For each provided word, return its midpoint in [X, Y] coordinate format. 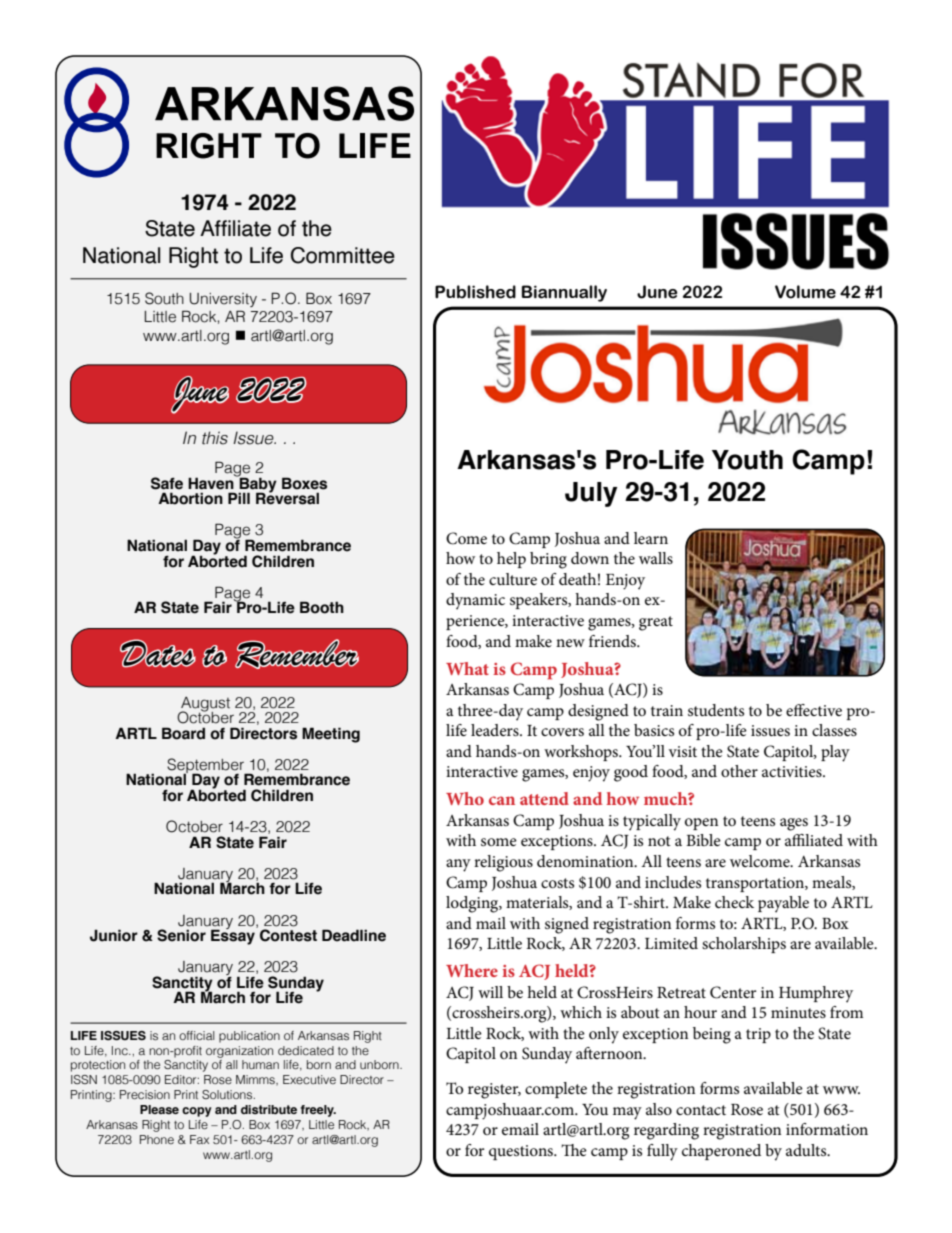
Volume [805, 292]
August [204, 705]
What [467, 668]
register [494, 1091]
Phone [157, 1139]
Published [475, 292]
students [716, 710]
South [164, 298]
